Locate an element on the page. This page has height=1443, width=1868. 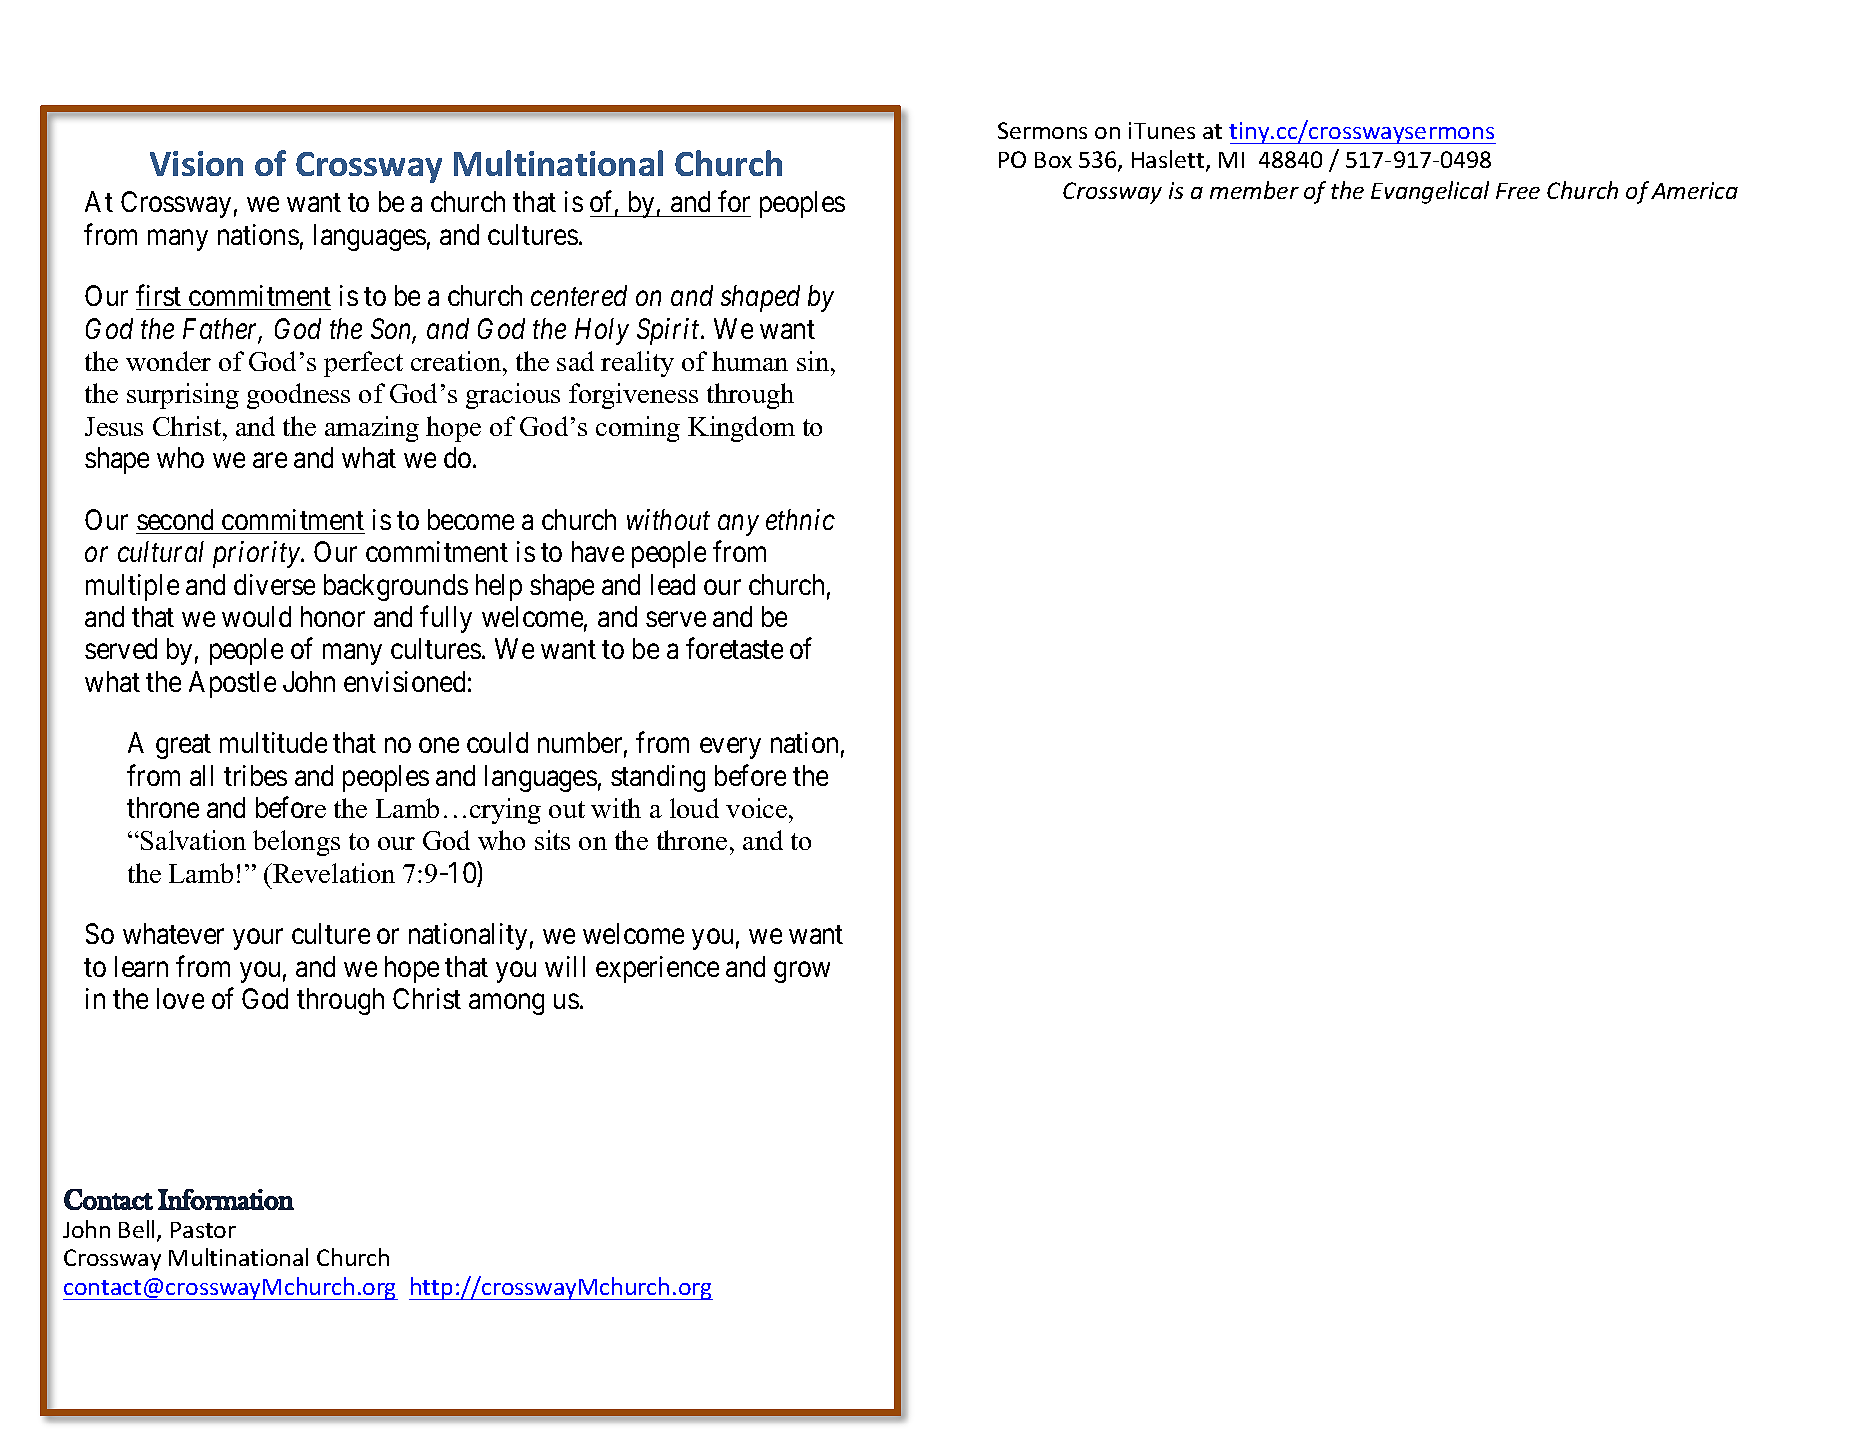
grow is located at coordinates (802, 972).
